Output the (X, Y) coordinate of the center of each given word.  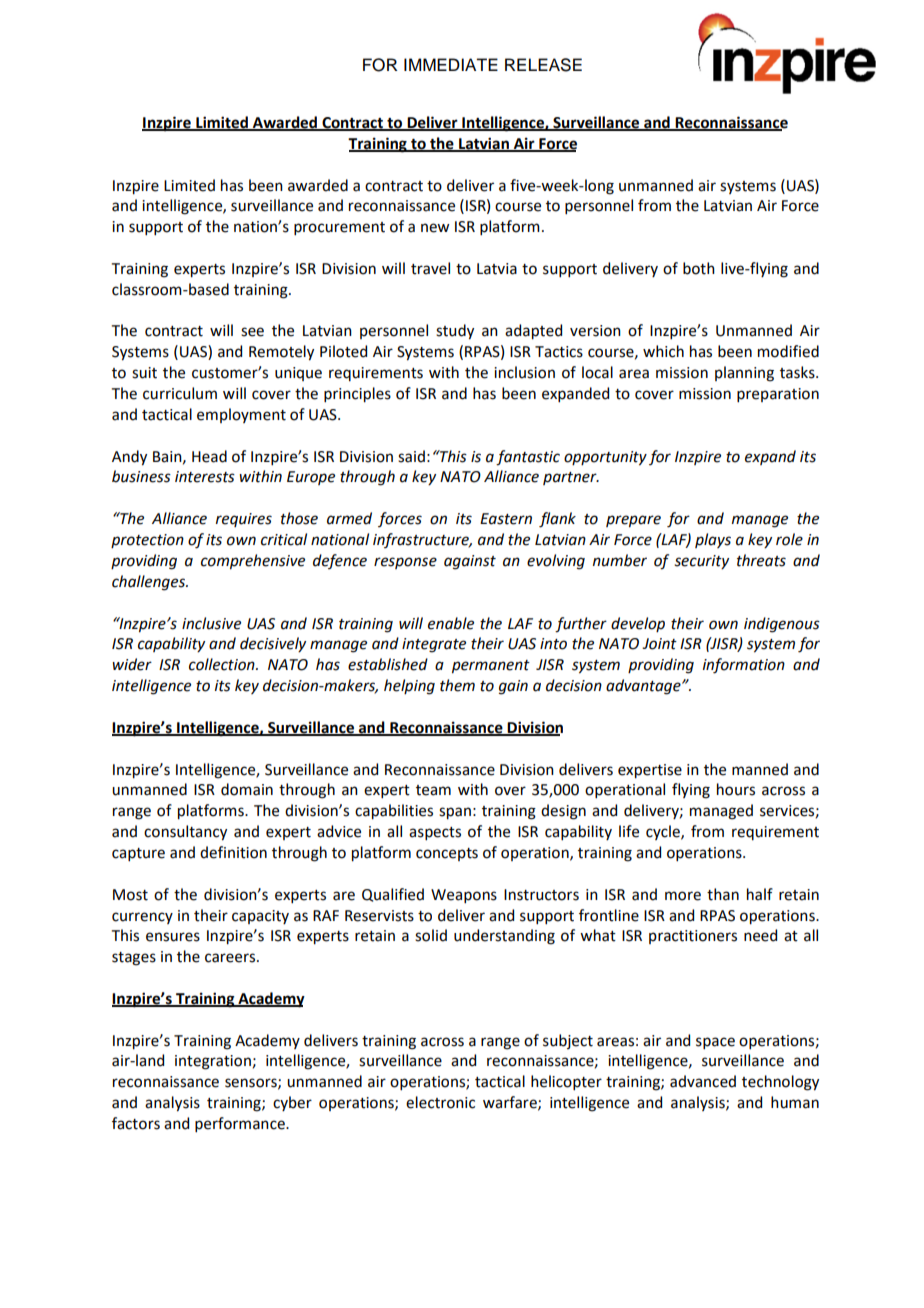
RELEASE (543, 65)
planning (744, 374)
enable (451, 623)
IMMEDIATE (451, 64)
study (455, 332)
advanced (703, 1081)
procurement (339, 228)
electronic (440, 1102)
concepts (447, 854)
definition (233, 852)
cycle (664, 832)
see (252, 332)
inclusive (211, 623)
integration (213, 1062)
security (701, 562)
